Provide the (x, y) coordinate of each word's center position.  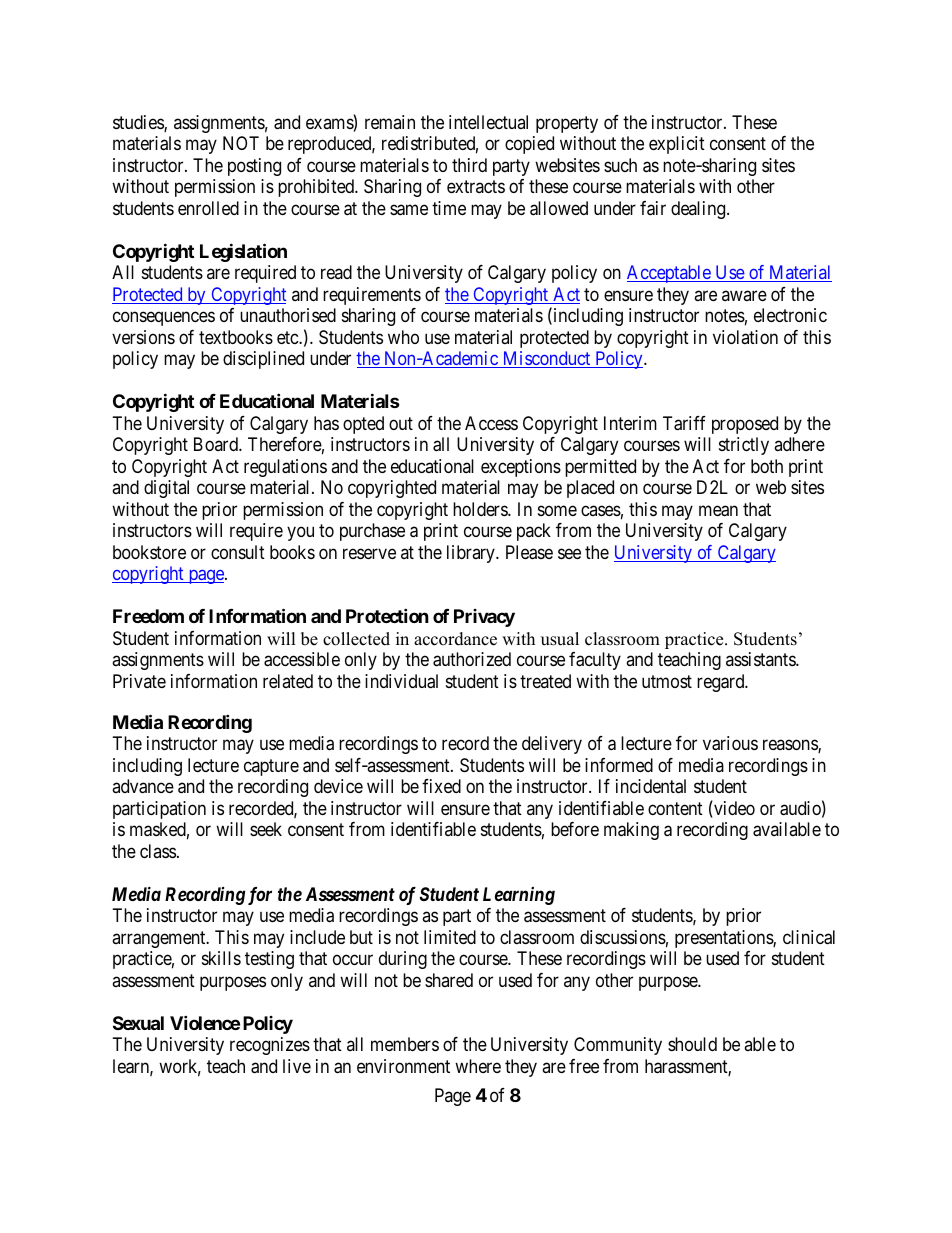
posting (254, 167)
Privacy (484, 618)
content (675, 808)
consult (238, 552)
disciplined (263, 360)
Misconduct (546, 359)
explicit (677, 145)
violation (745, 337)
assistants (761, 659)
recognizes (270, 1046)
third (469, 165)
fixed (441, 786)
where (478, 1066)
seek (266, 829)
